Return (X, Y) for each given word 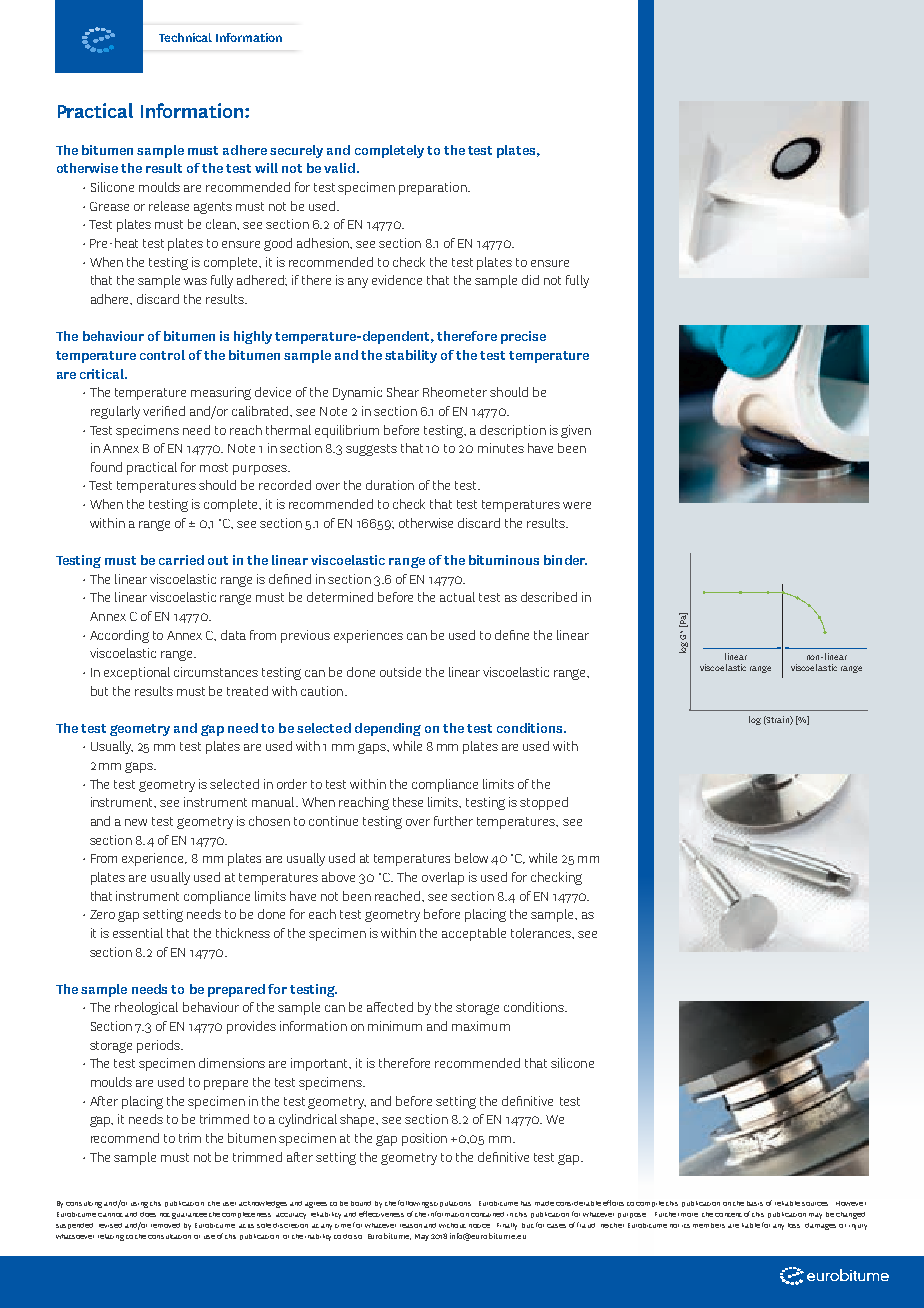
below (471, 858)
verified (164, 411)
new (136, 822)
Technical (185, 37)
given (576, 431)
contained (487, 1214)
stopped (544, 803)
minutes (501, 448)
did (530, 280)
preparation (434, 188)
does (148, 1214)
